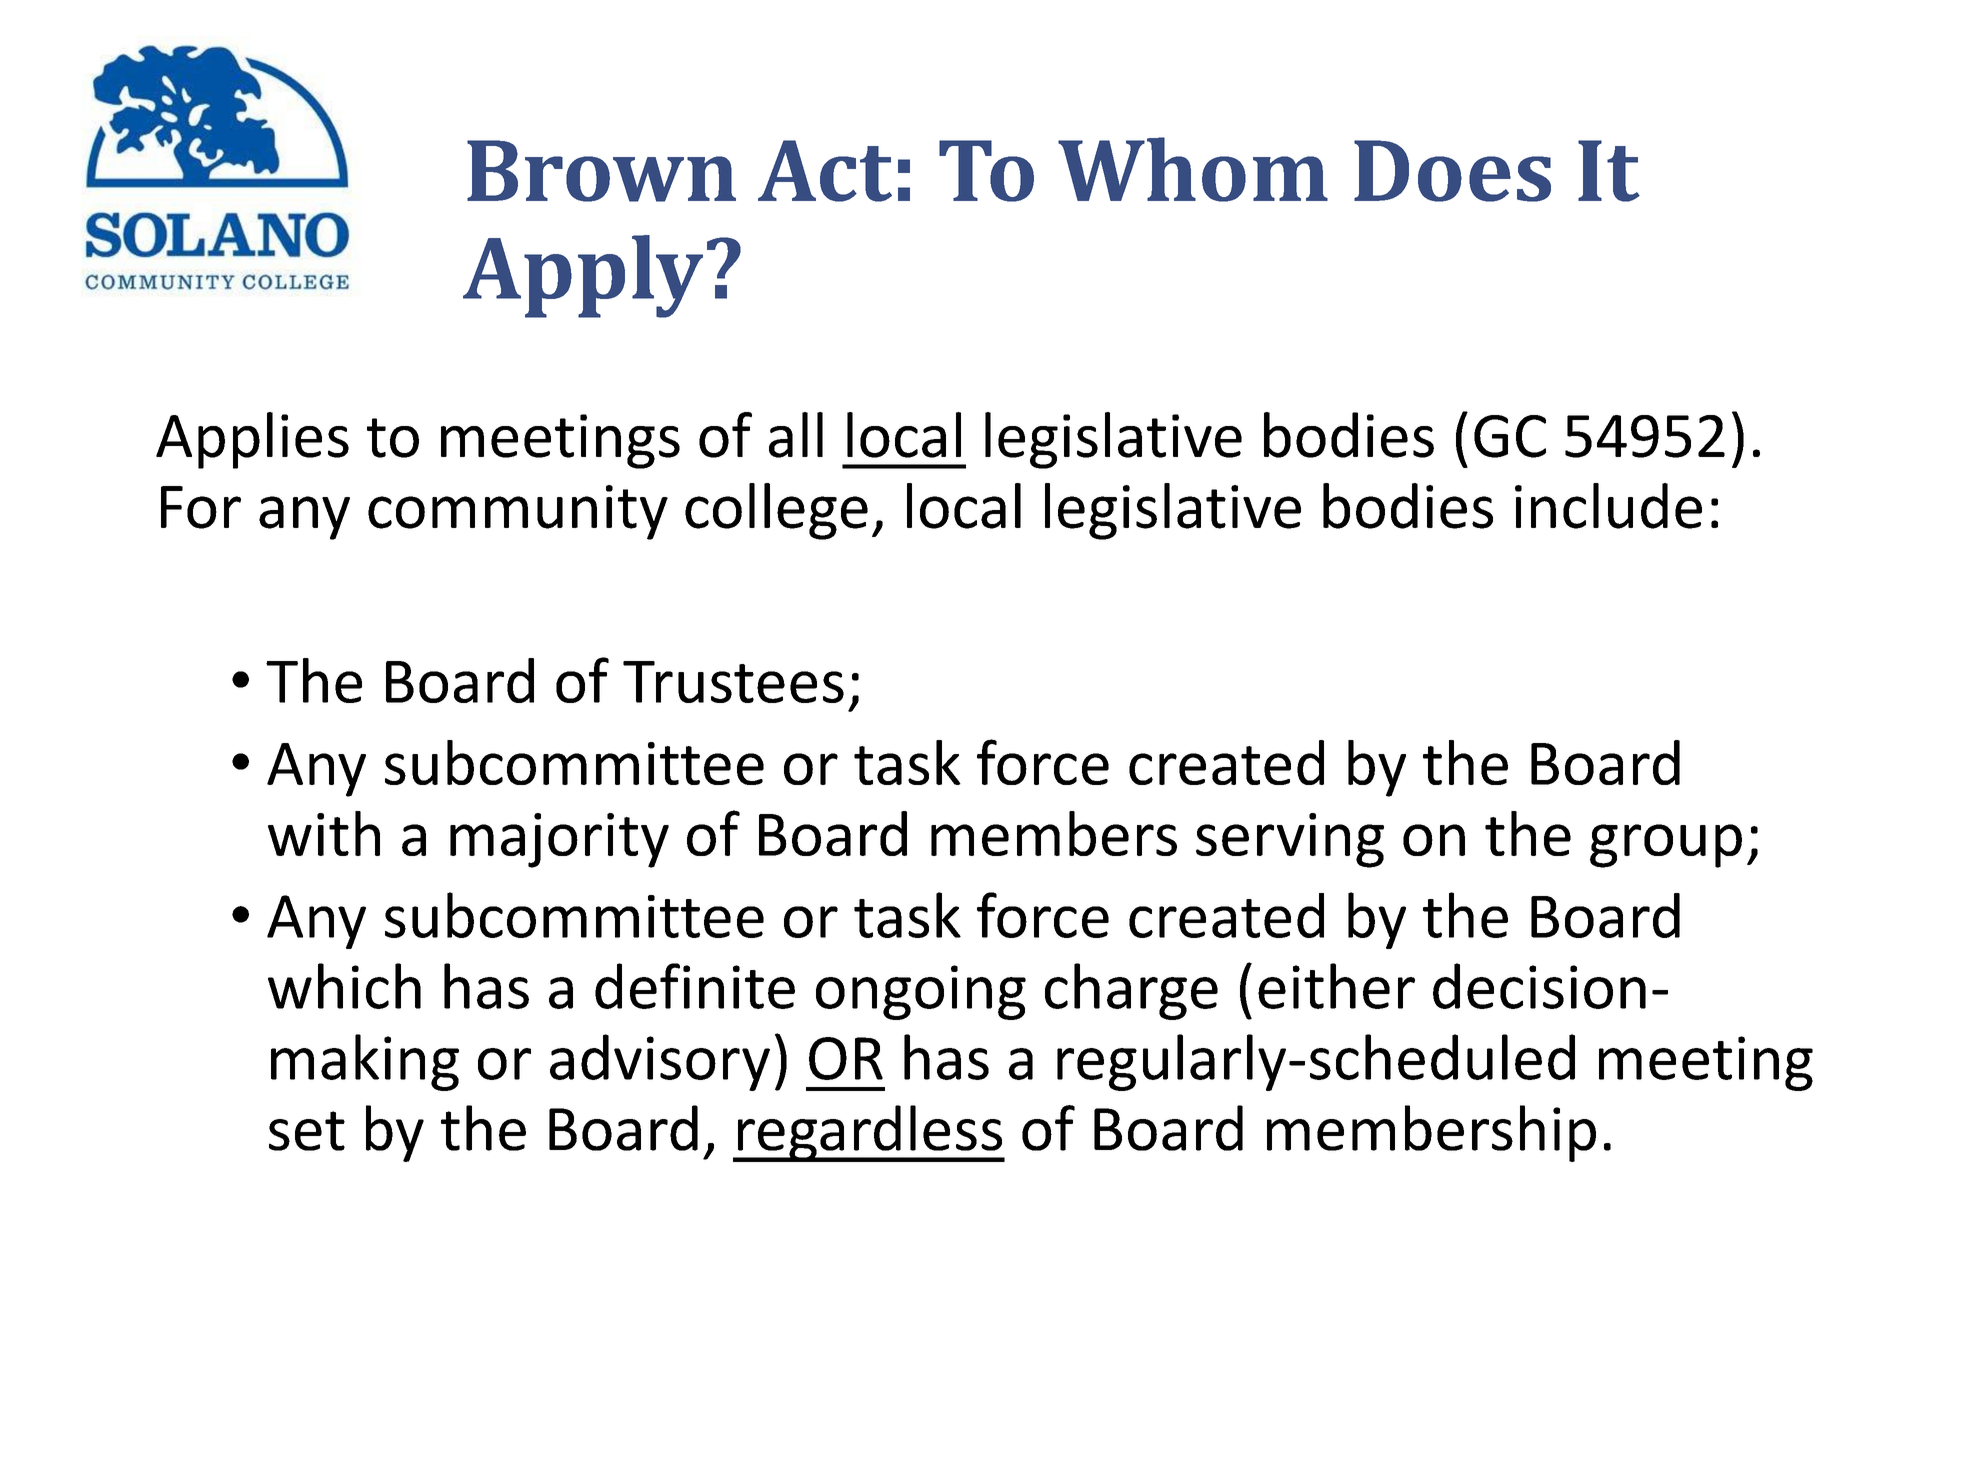  I want to click on include, so click(1608, 506).
